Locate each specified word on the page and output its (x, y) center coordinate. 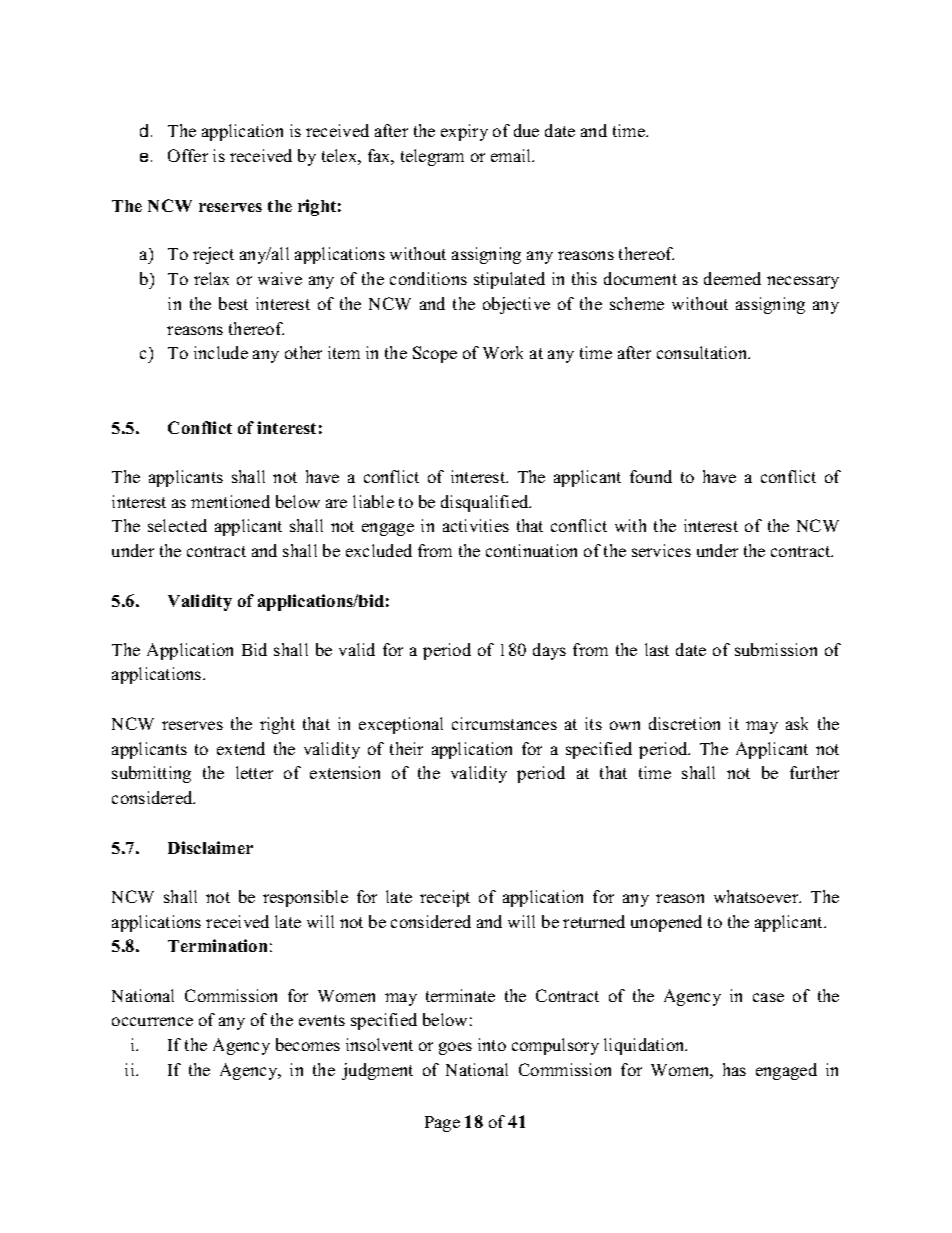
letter (254, 772)
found (651, 476)
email (512, 155)
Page (442, 1124)
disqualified (486, 503)
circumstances (504, 723)
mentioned (230, 501)
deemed (732, 278)
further (814, 772)
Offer (188, 155)
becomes (308, 1044)
